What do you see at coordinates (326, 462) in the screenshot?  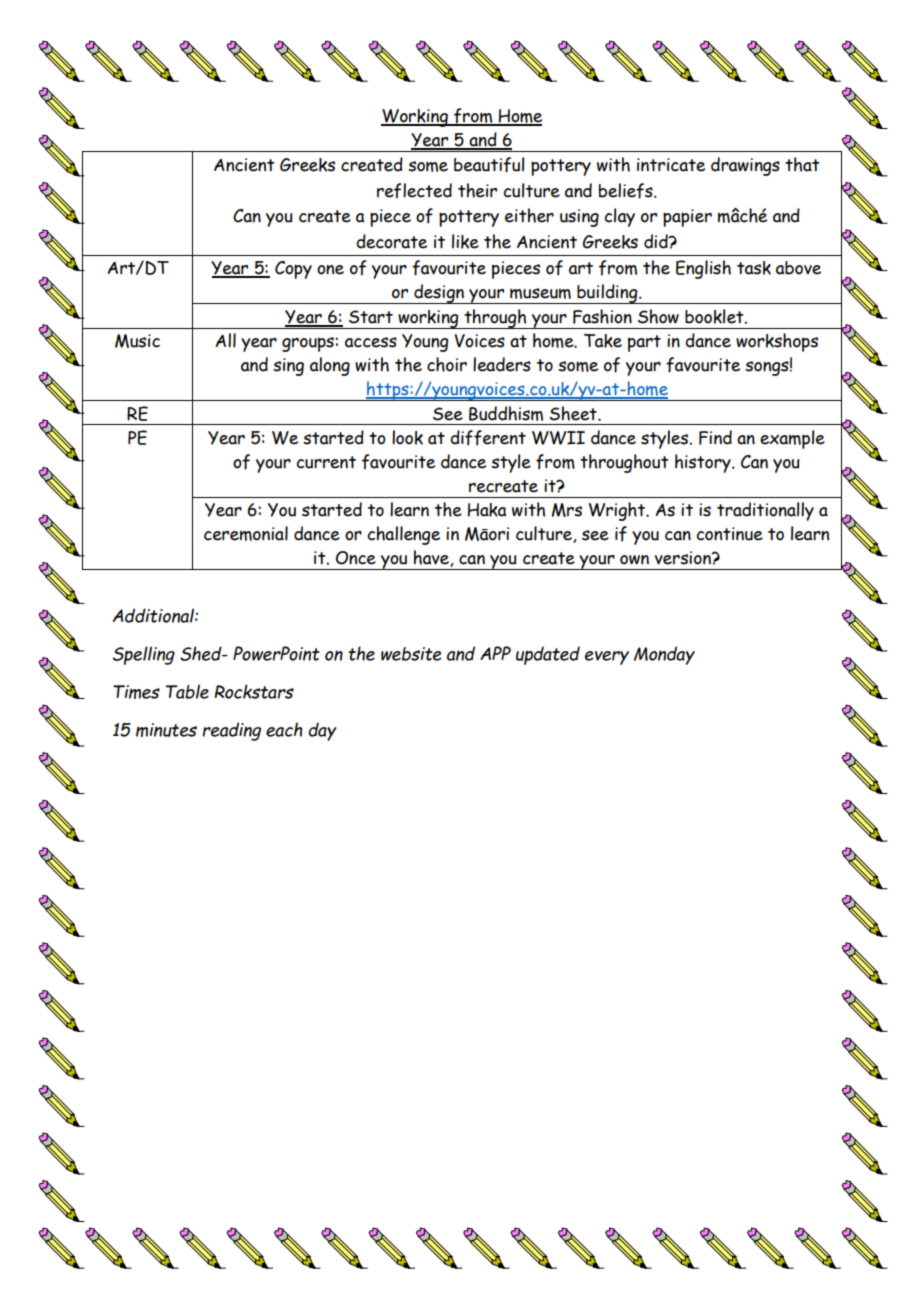 I see `current` at bounding box center [326, 462].
